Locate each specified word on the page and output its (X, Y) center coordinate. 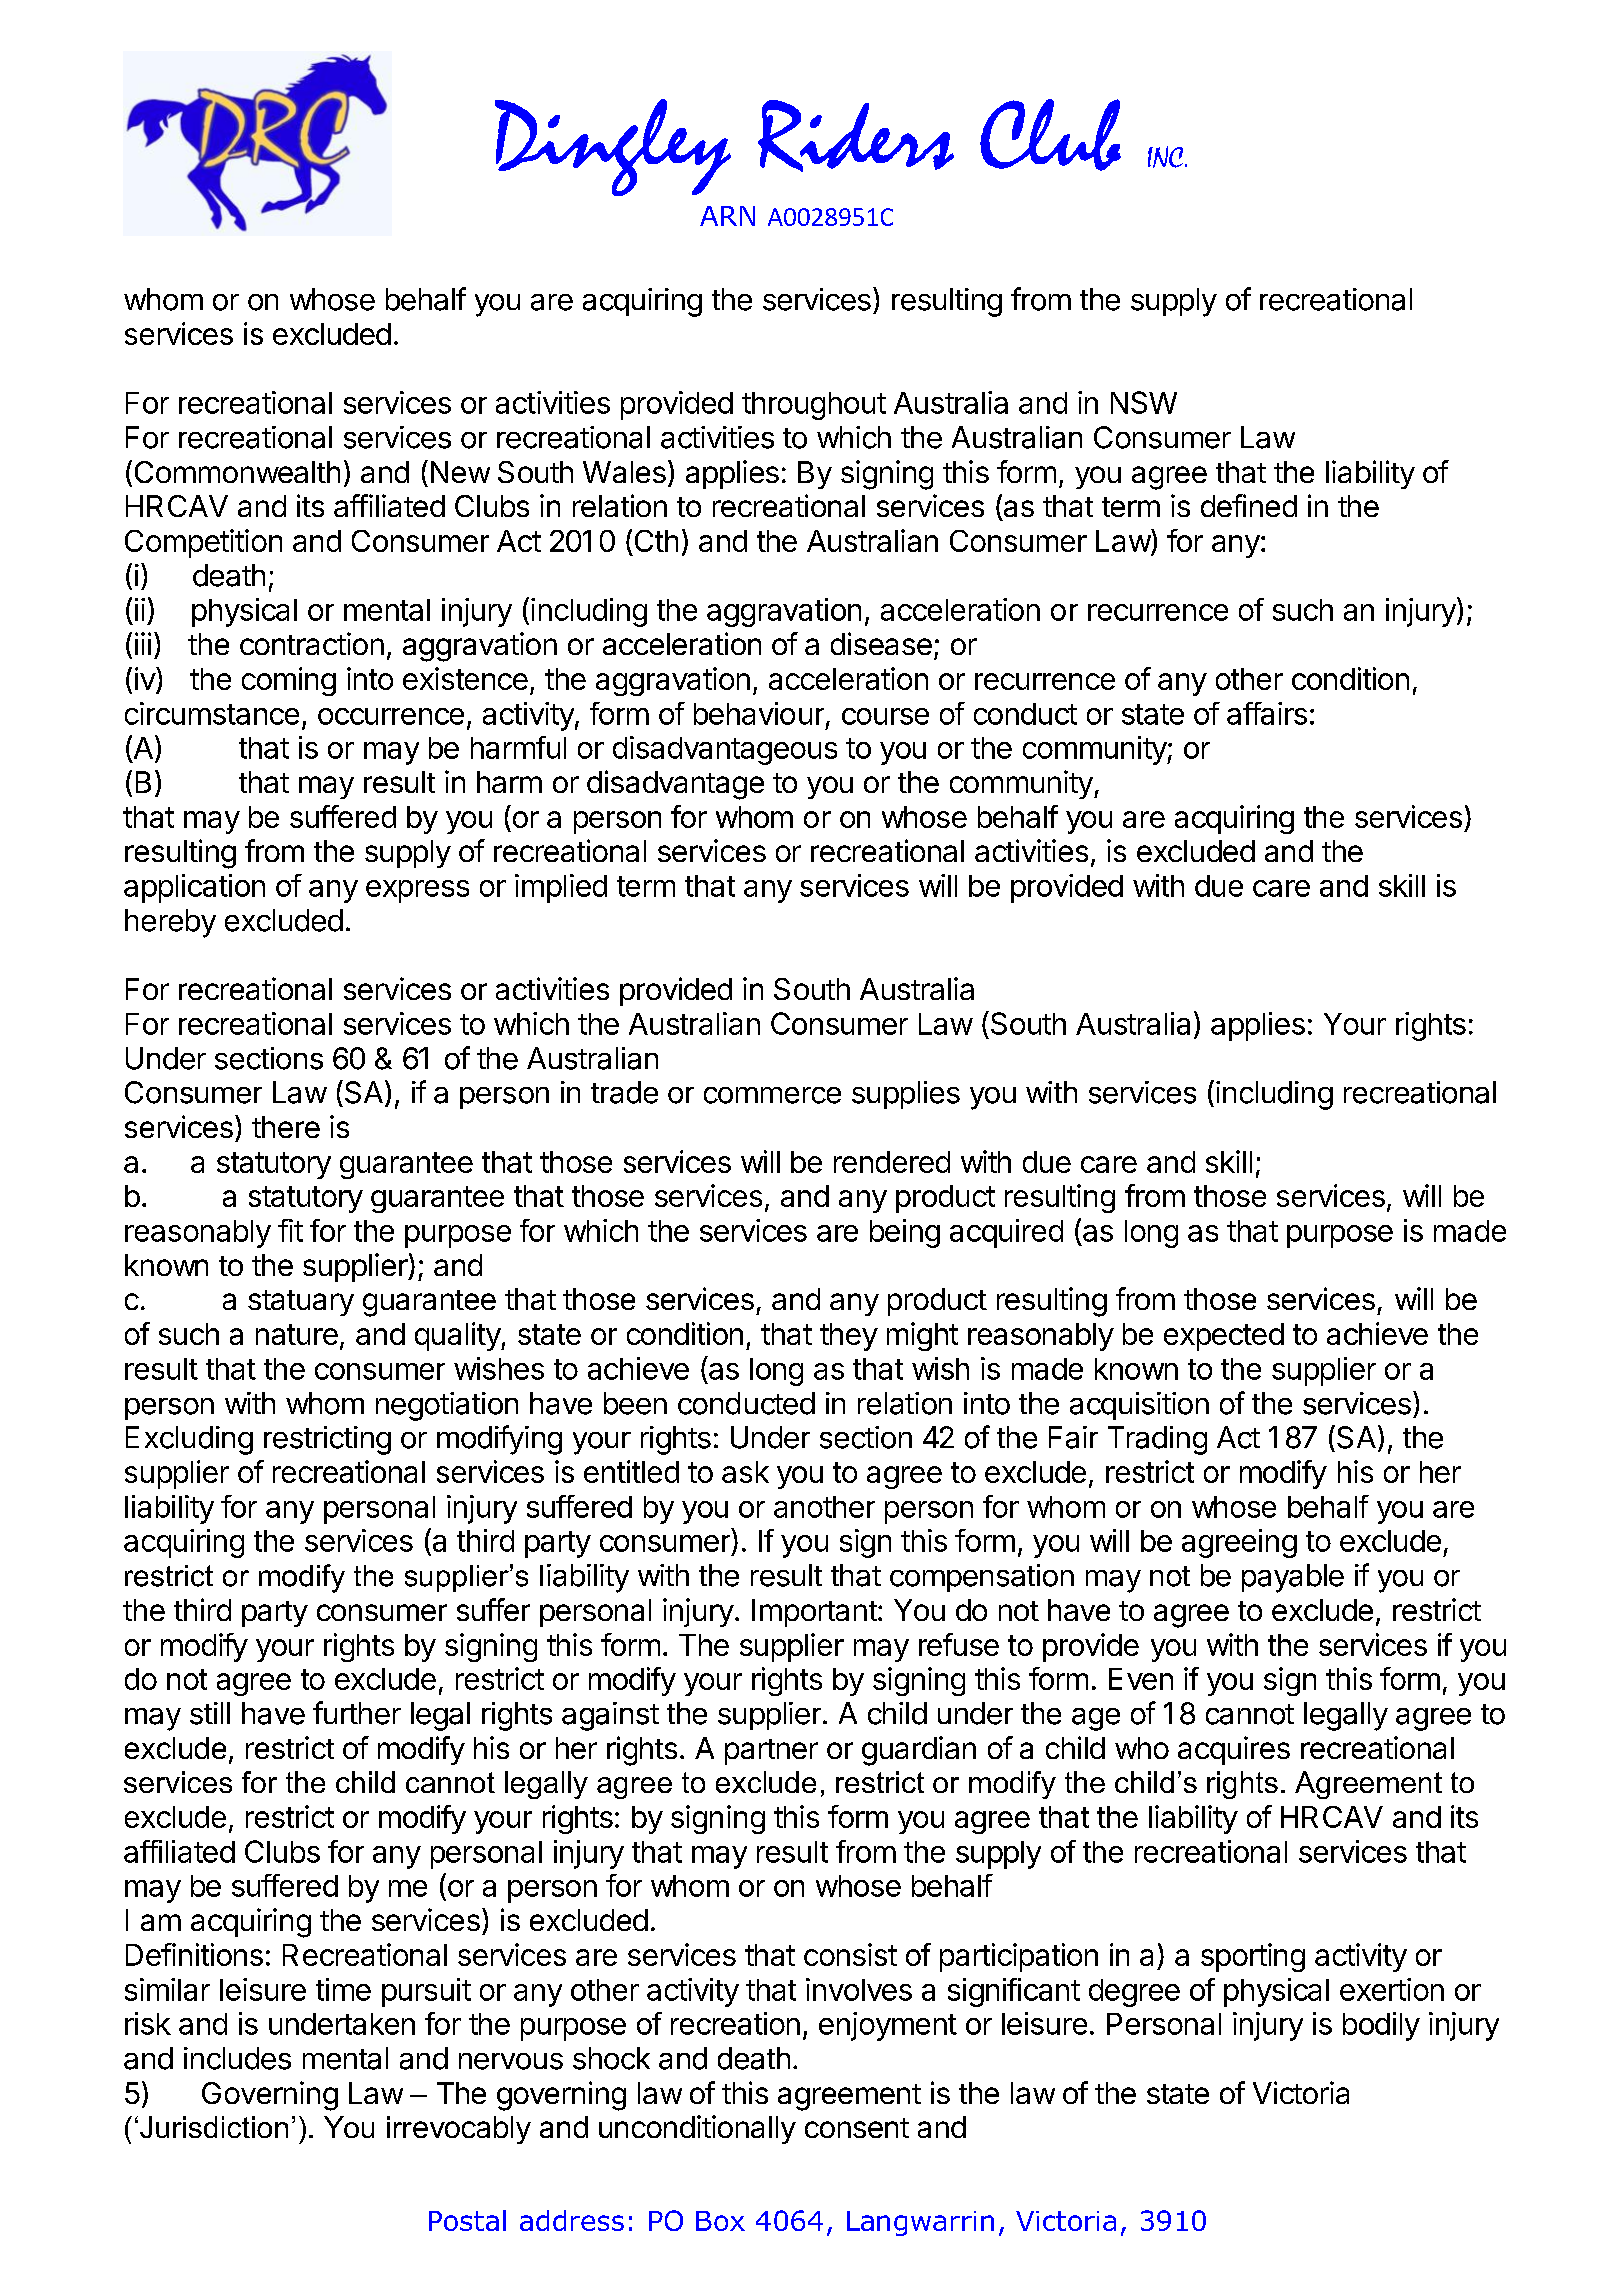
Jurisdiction (214, 2127)
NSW (1144, 402)
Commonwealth (237, 472)
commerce (772, 1095)
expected (1224, 1337)
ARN (727, 216)
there (286, 1127)
